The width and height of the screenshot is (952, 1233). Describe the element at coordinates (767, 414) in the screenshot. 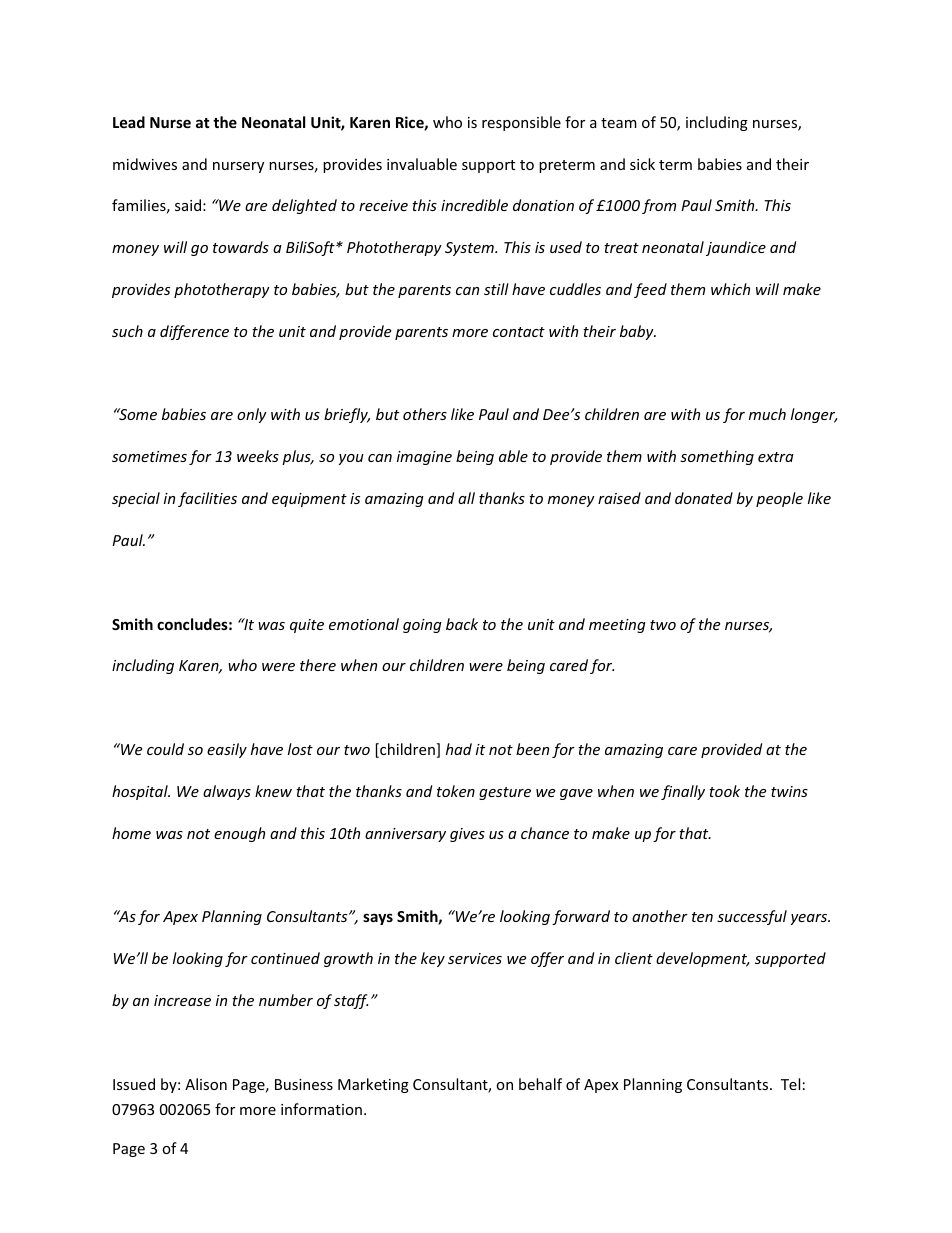

I see `much` at that location.
